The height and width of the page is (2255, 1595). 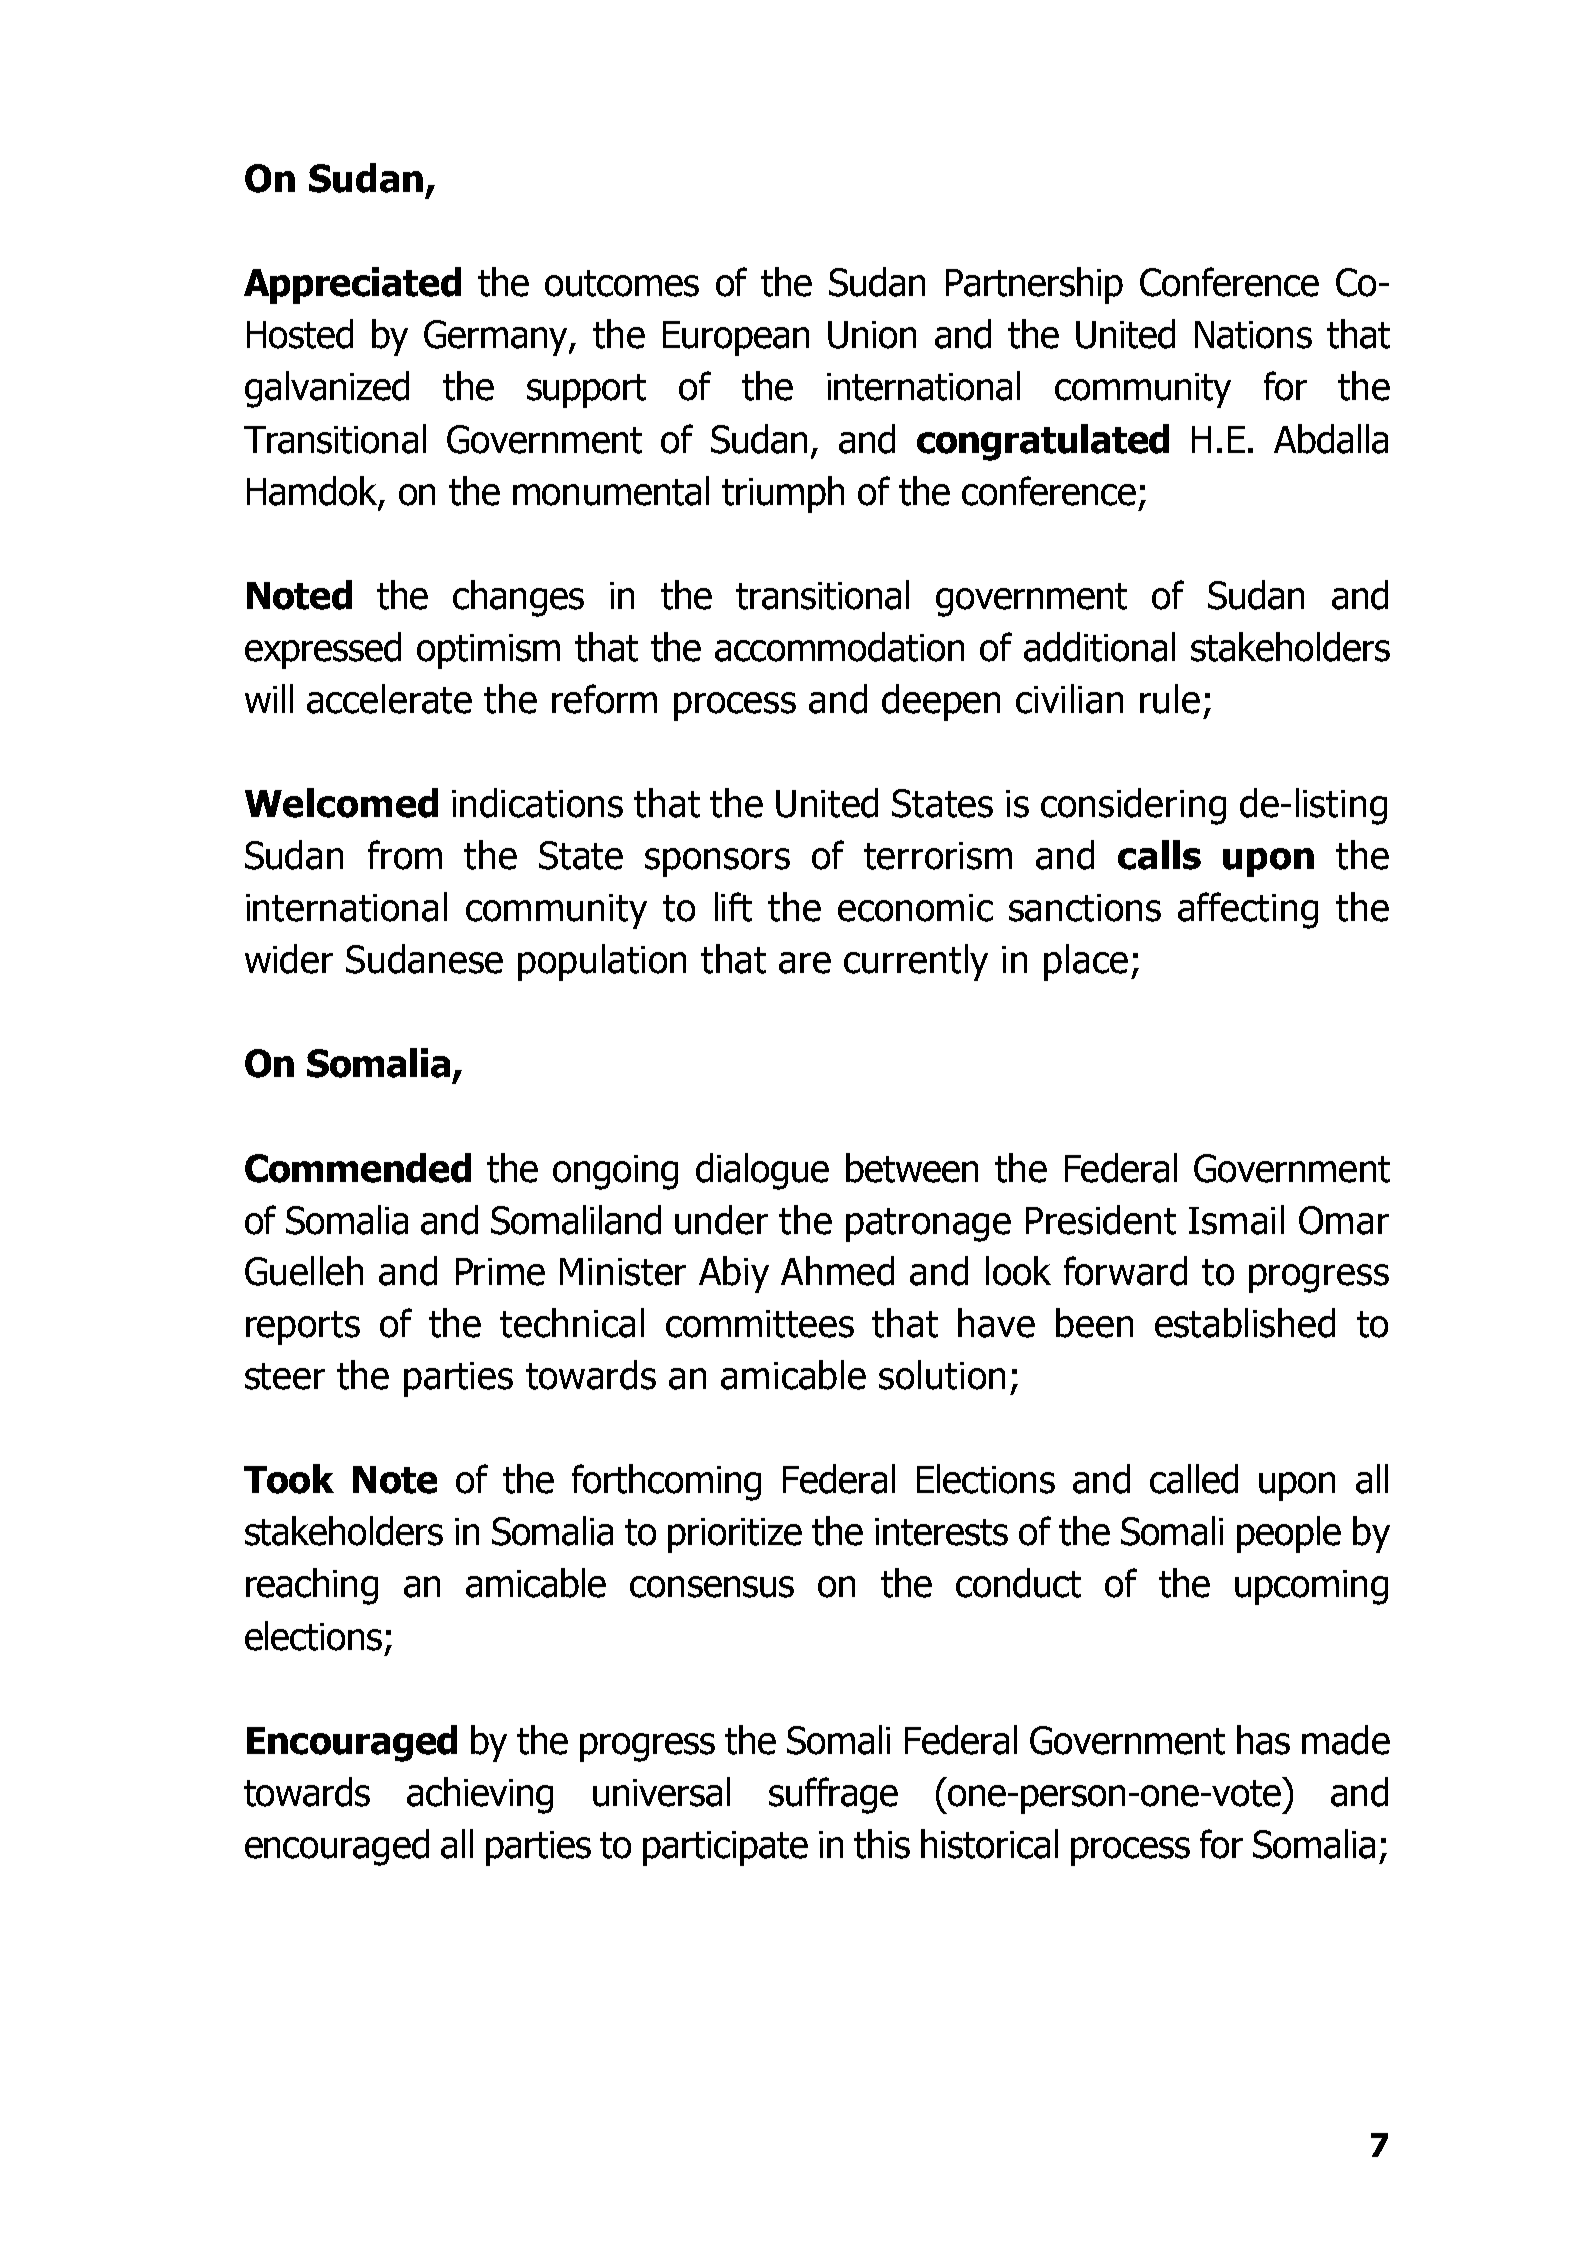 I want to click on forthcoming, so click(x=666, y=1482).
